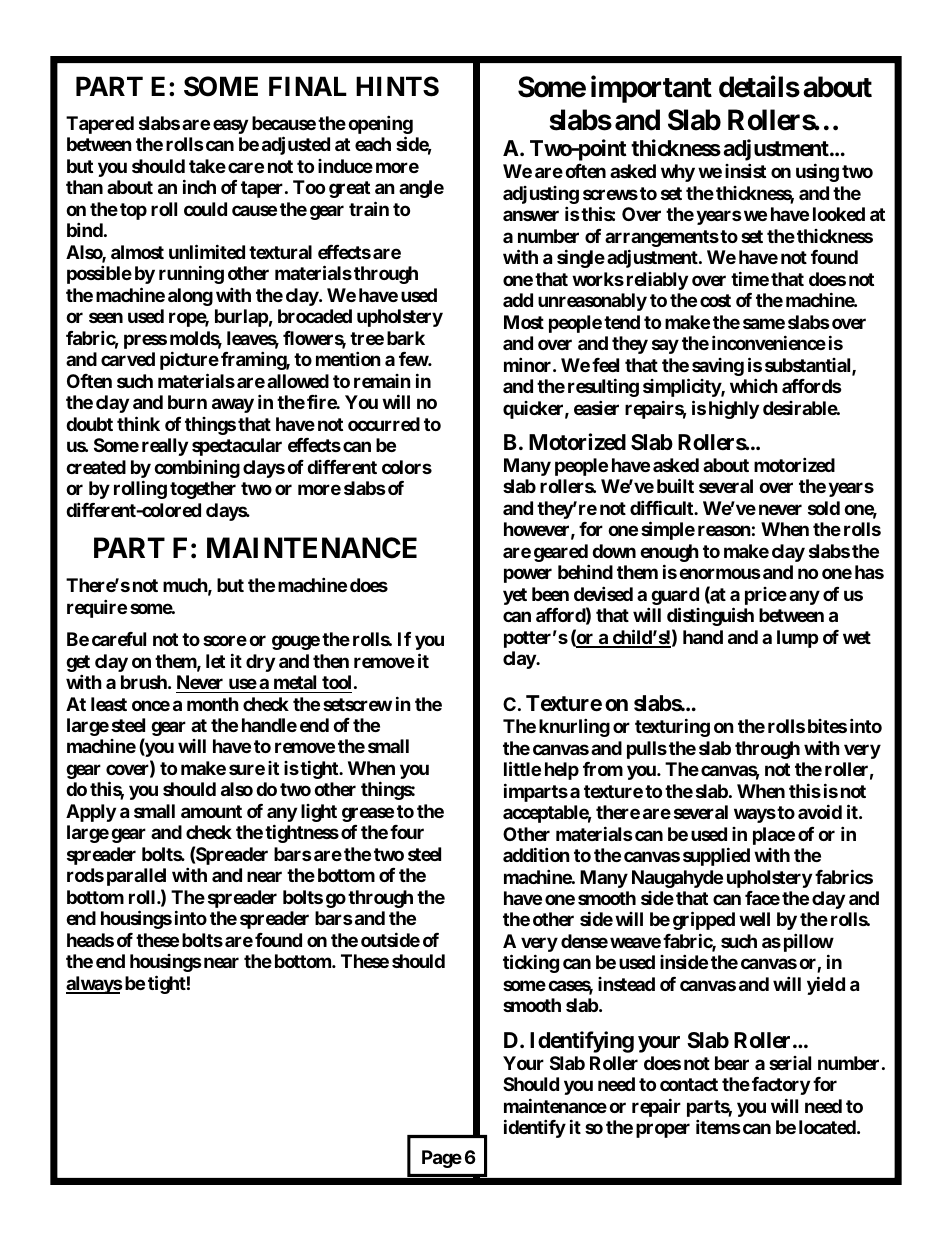 The width and height of the image is (952, 1233). Describe the element at coordinates (672, 727) in the image. I see `texturing` at that location.
